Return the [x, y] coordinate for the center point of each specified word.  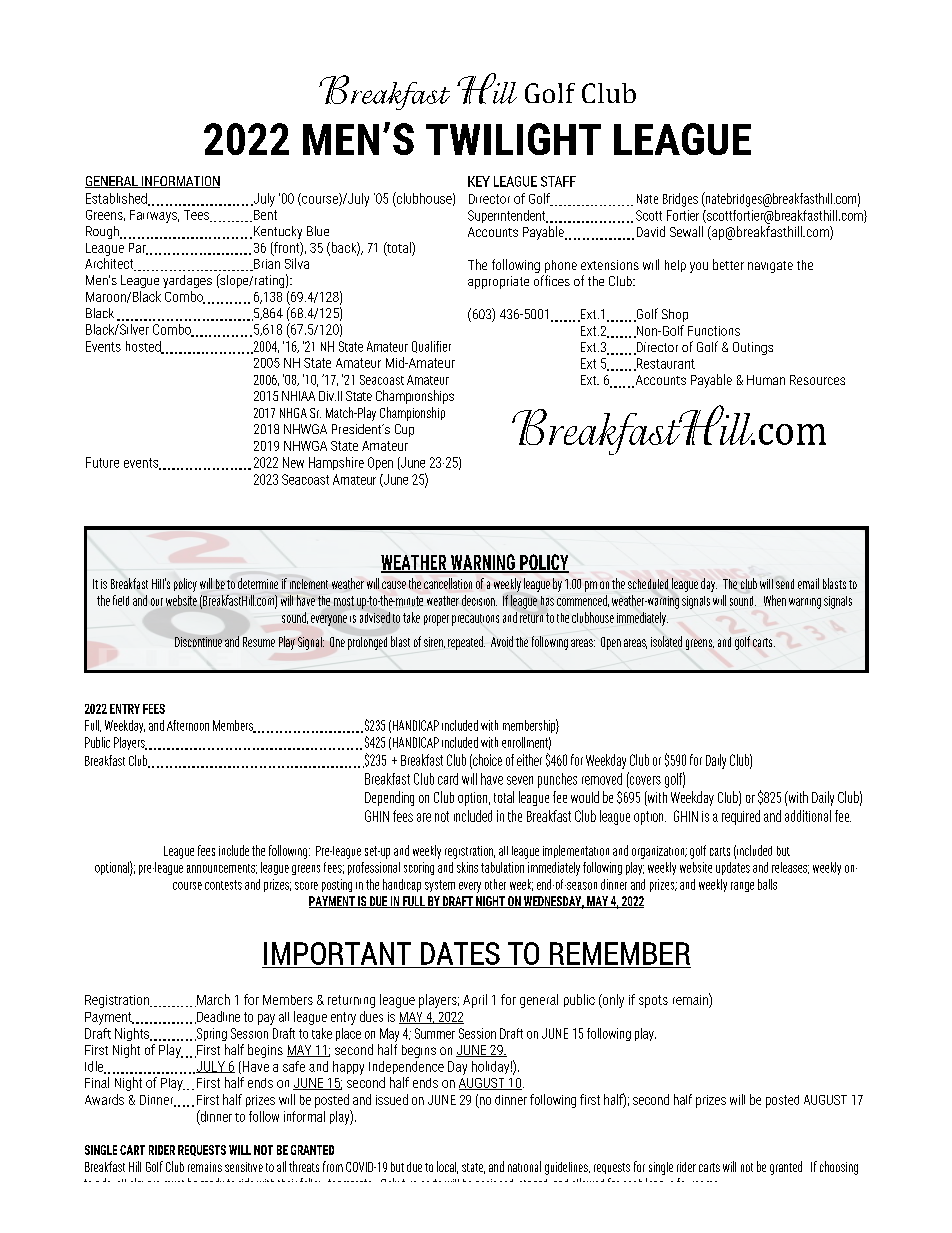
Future [102, 462]
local [447, 1167]
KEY [479, 181]
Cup [404, 430]
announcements [222, 869]
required [741, 817]
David [651, 231]
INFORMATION [179, 182]
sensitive [244, 1167]
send [785, 584]
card [448, 779]
